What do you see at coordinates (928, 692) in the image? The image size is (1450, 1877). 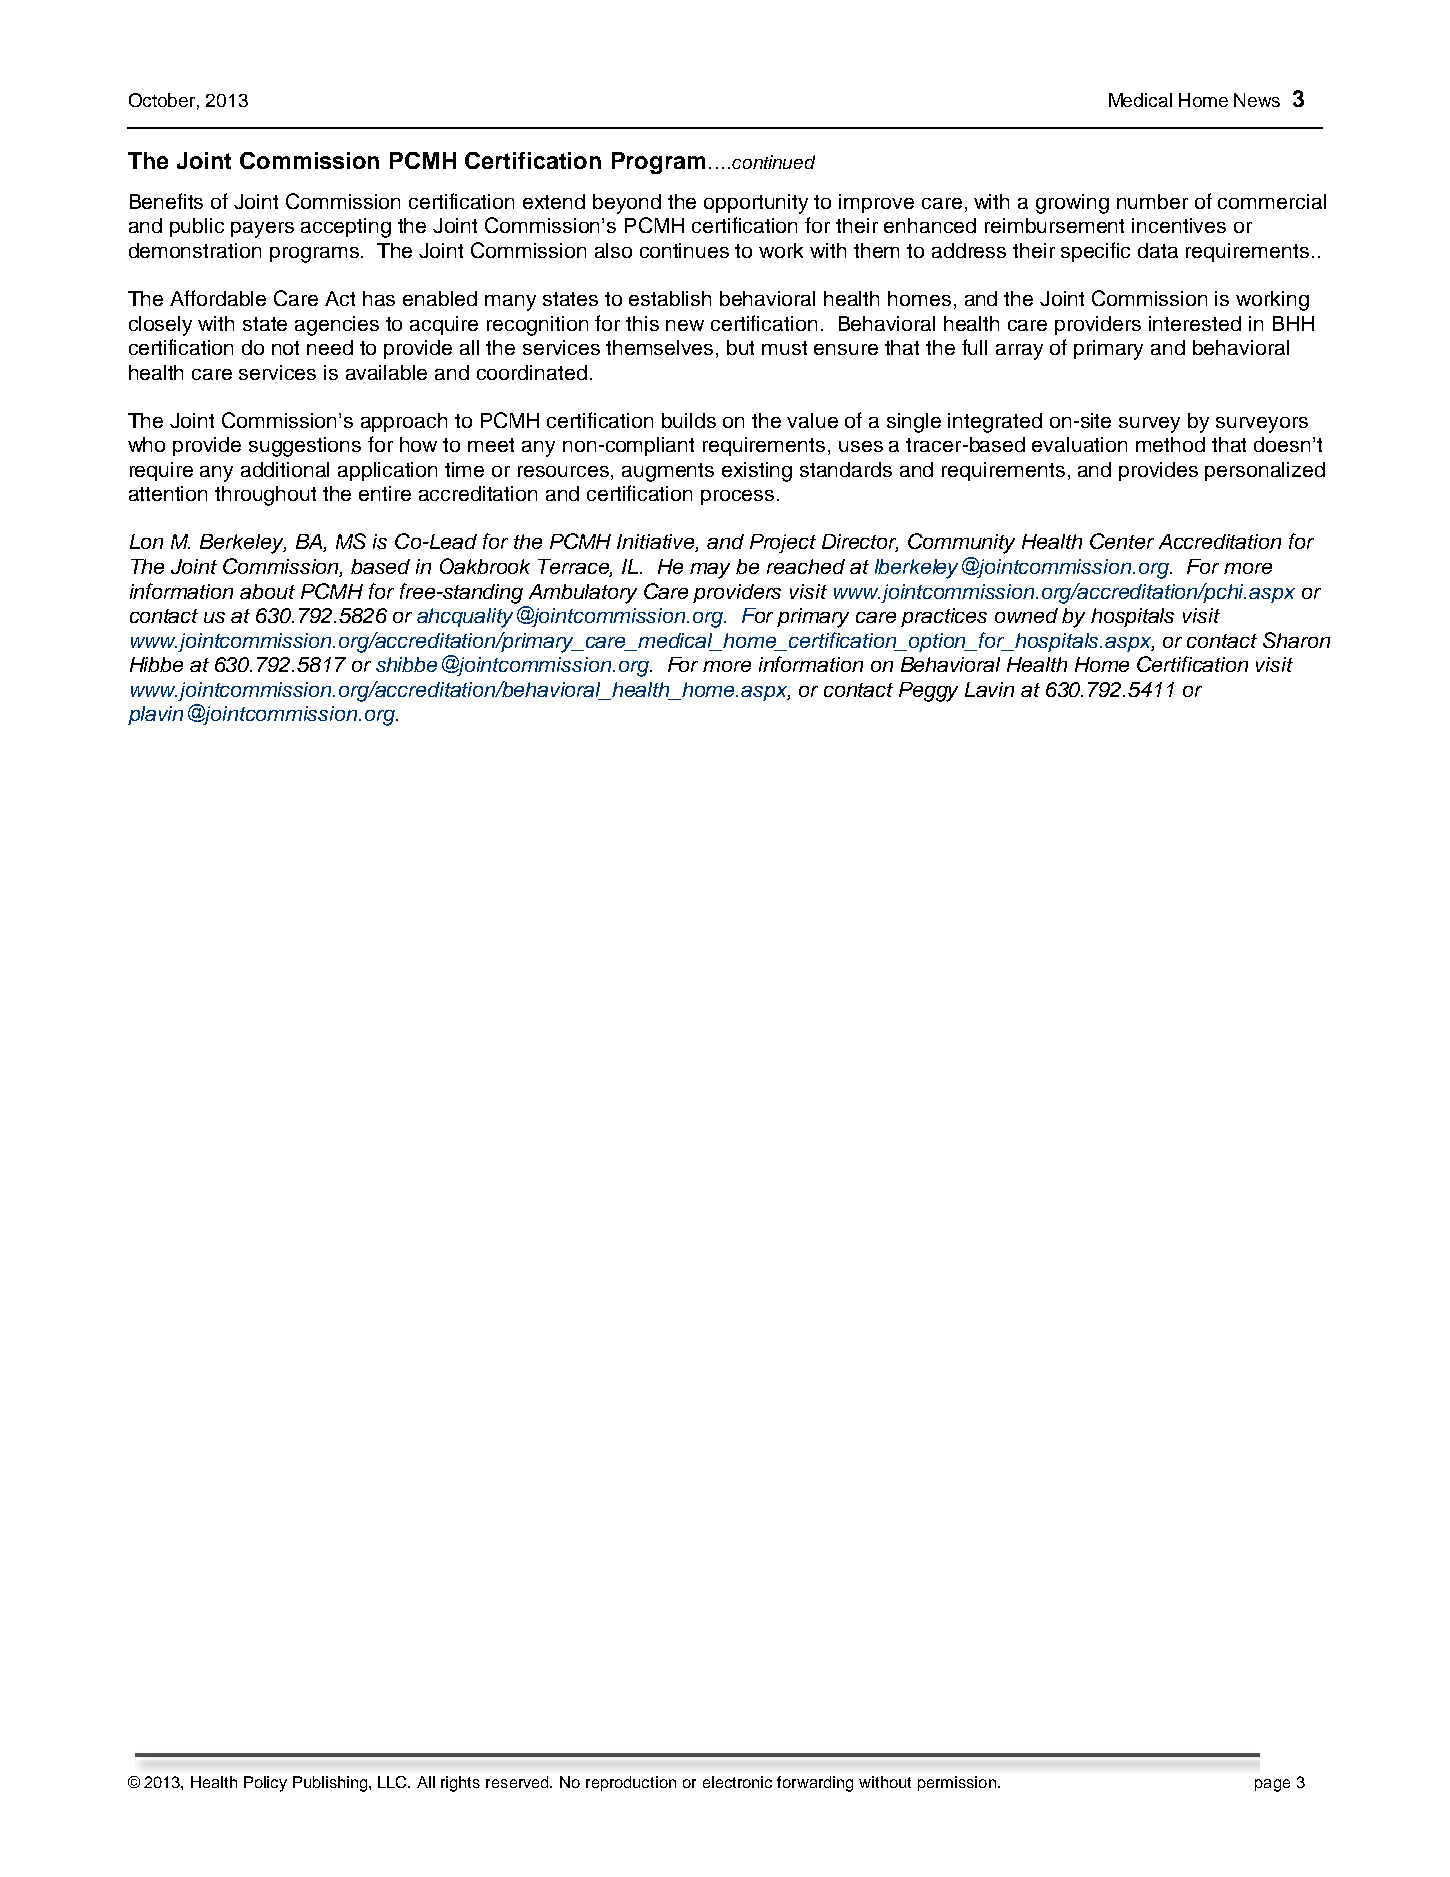 I see `Peggy` at bounding box center [928, 692].
